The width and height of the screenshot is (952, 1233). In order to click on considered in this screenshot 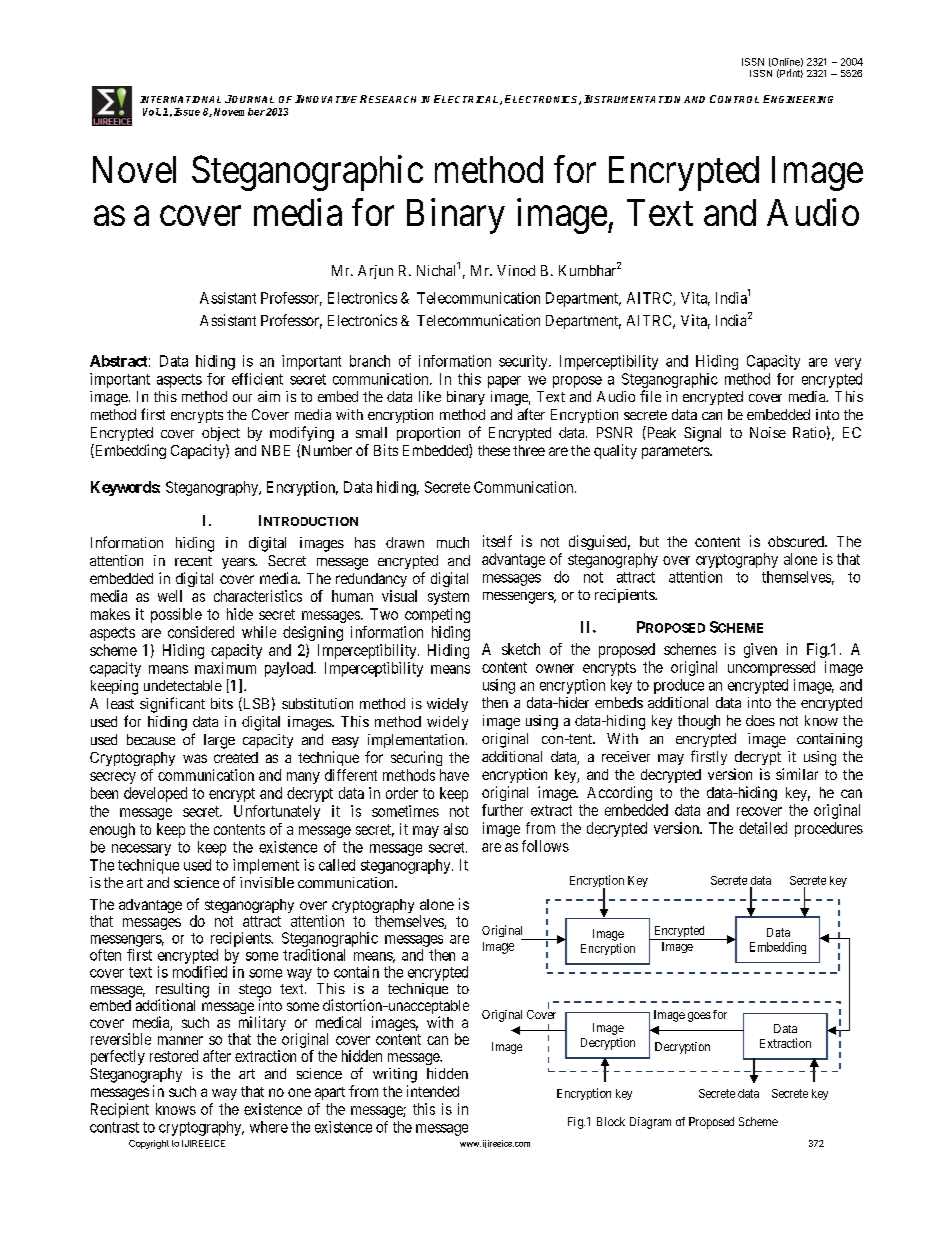, I will do `click(201, 632)`.
